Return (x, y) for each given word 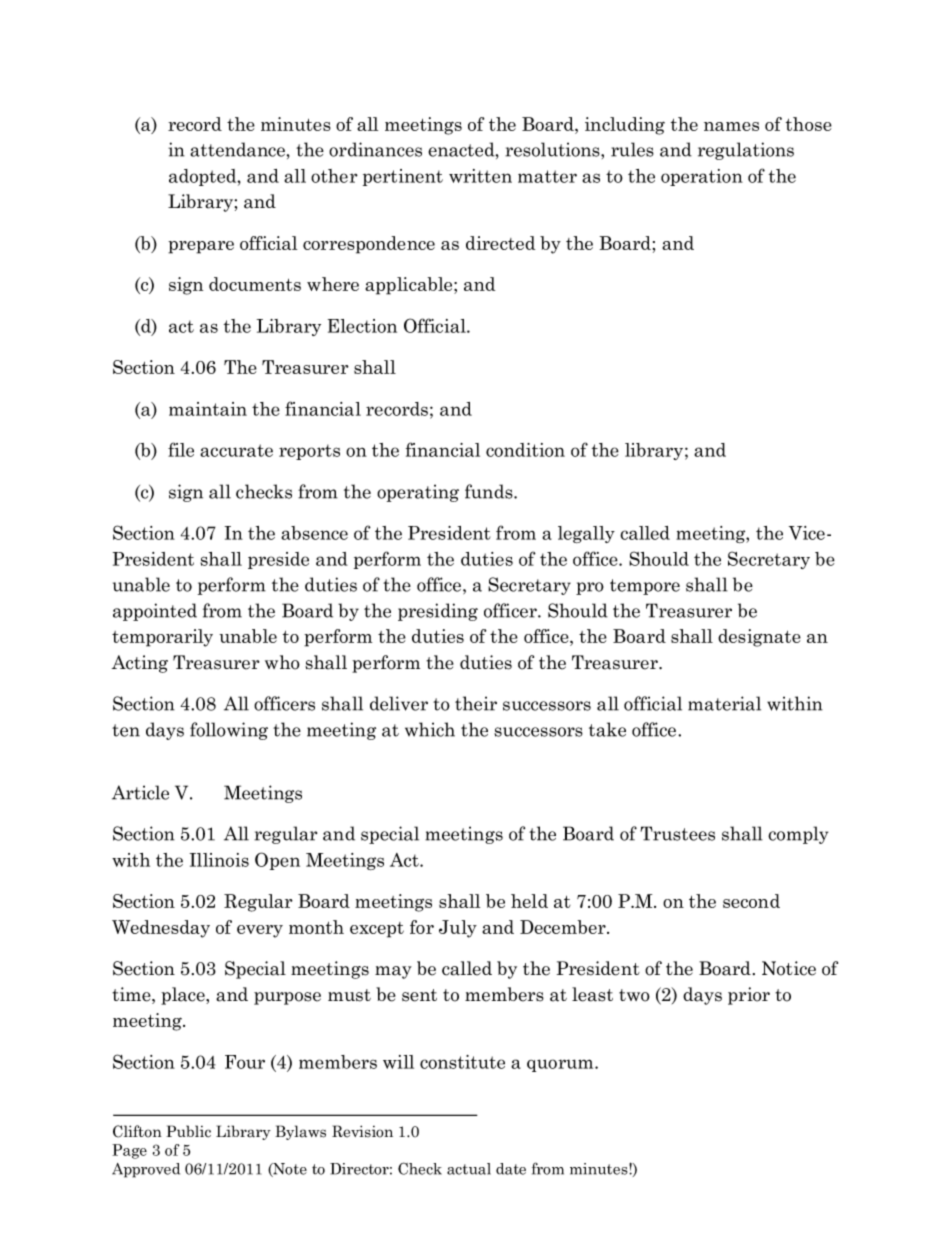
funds (490, 491)
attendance (237, 149)
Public (188, 1131)
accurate (236, 450)
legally (586, 534)
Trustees (677, 833)
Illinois (219, 860)
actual (469, 1169)
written (480, 176)
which (430, 729)
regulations (746, 151)
